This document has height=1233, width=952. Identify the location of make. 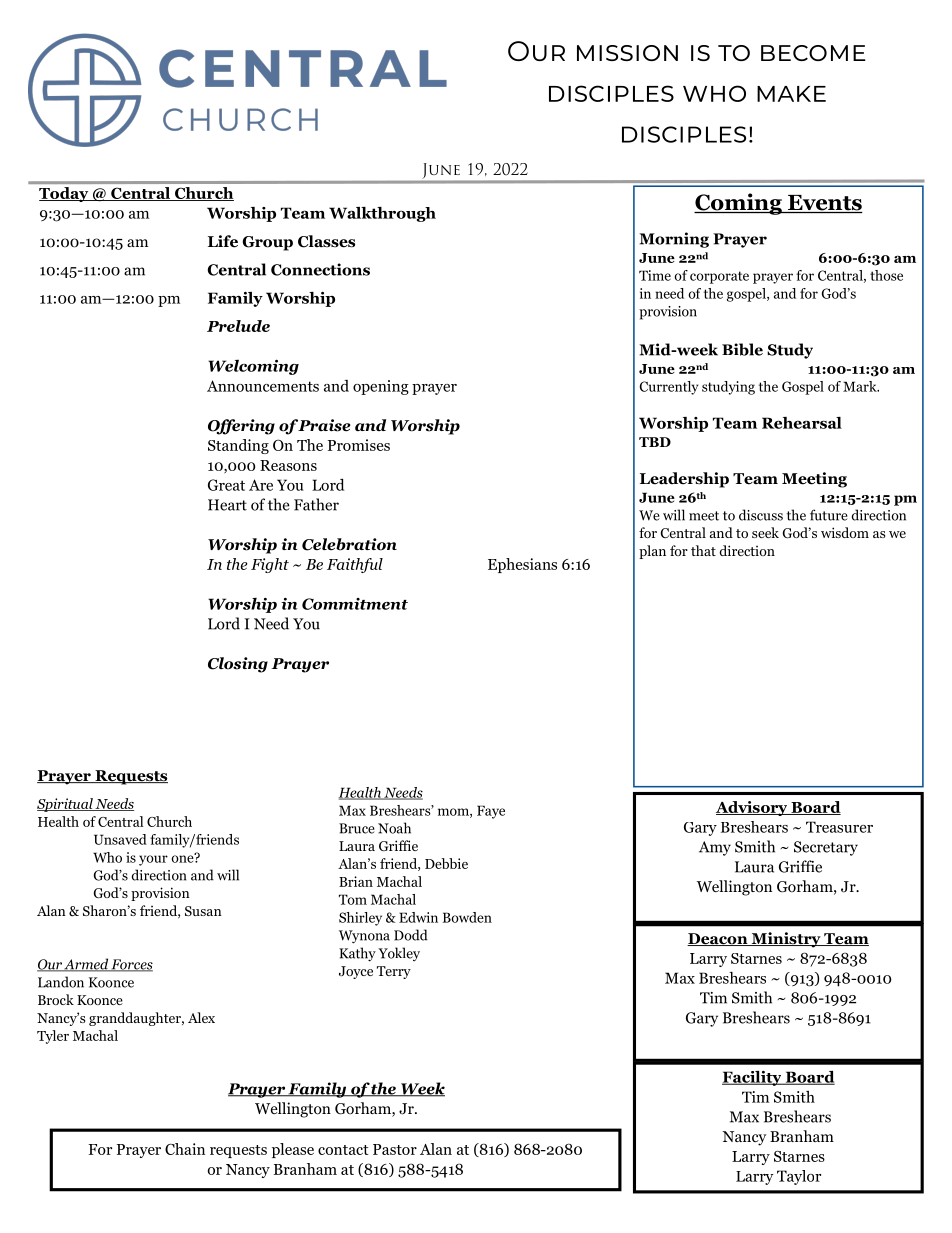
(791, 94).
